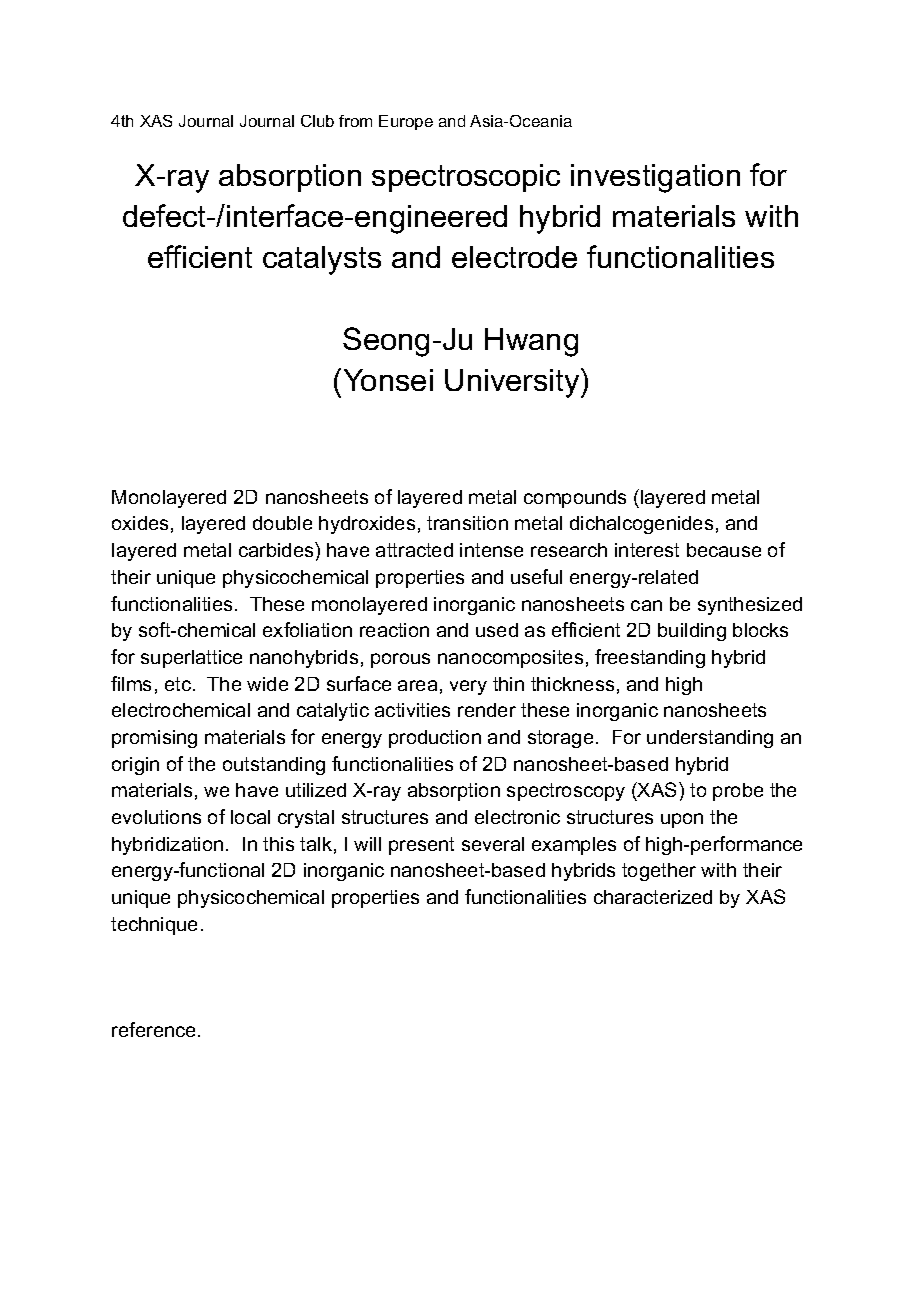  Describe the element at coordinates (468, 687) in the page. I see `very` at that location.
